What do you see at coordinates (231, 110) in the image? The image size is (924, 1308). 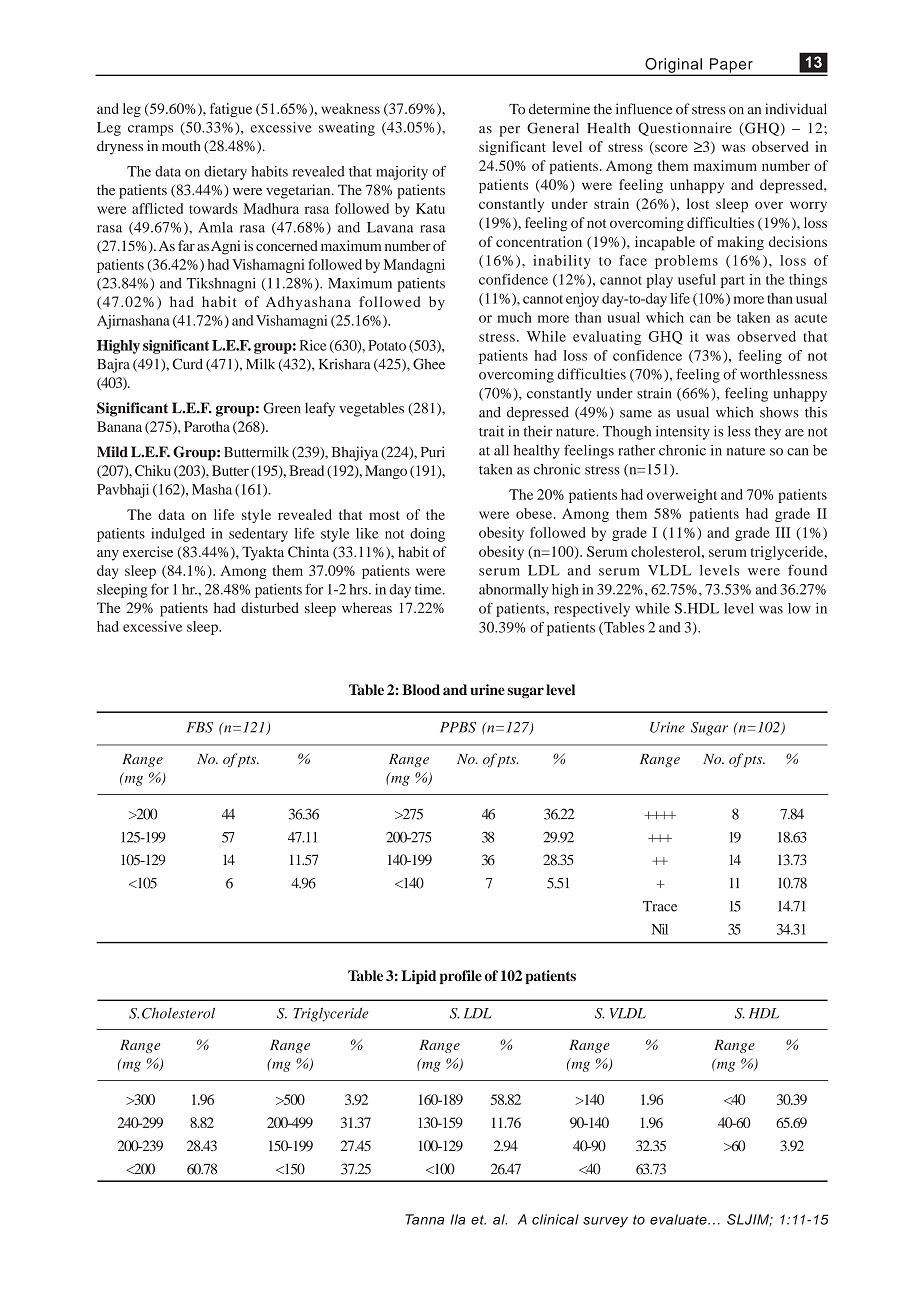 I see `fatigue` at bounding box center [231, 110].
